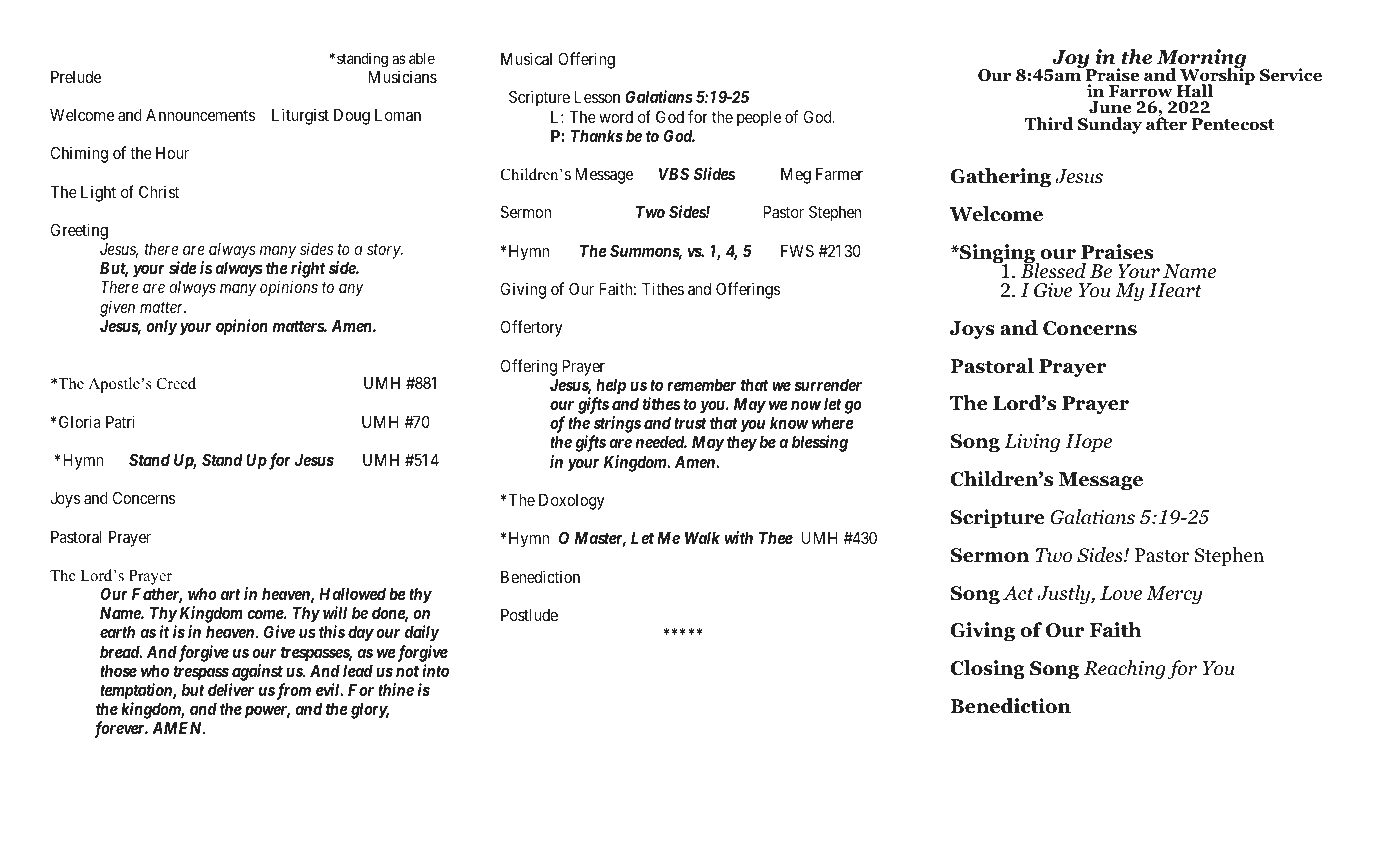  Describe the element at coordinates (257, 672) in the document. I see `against` at that location.
